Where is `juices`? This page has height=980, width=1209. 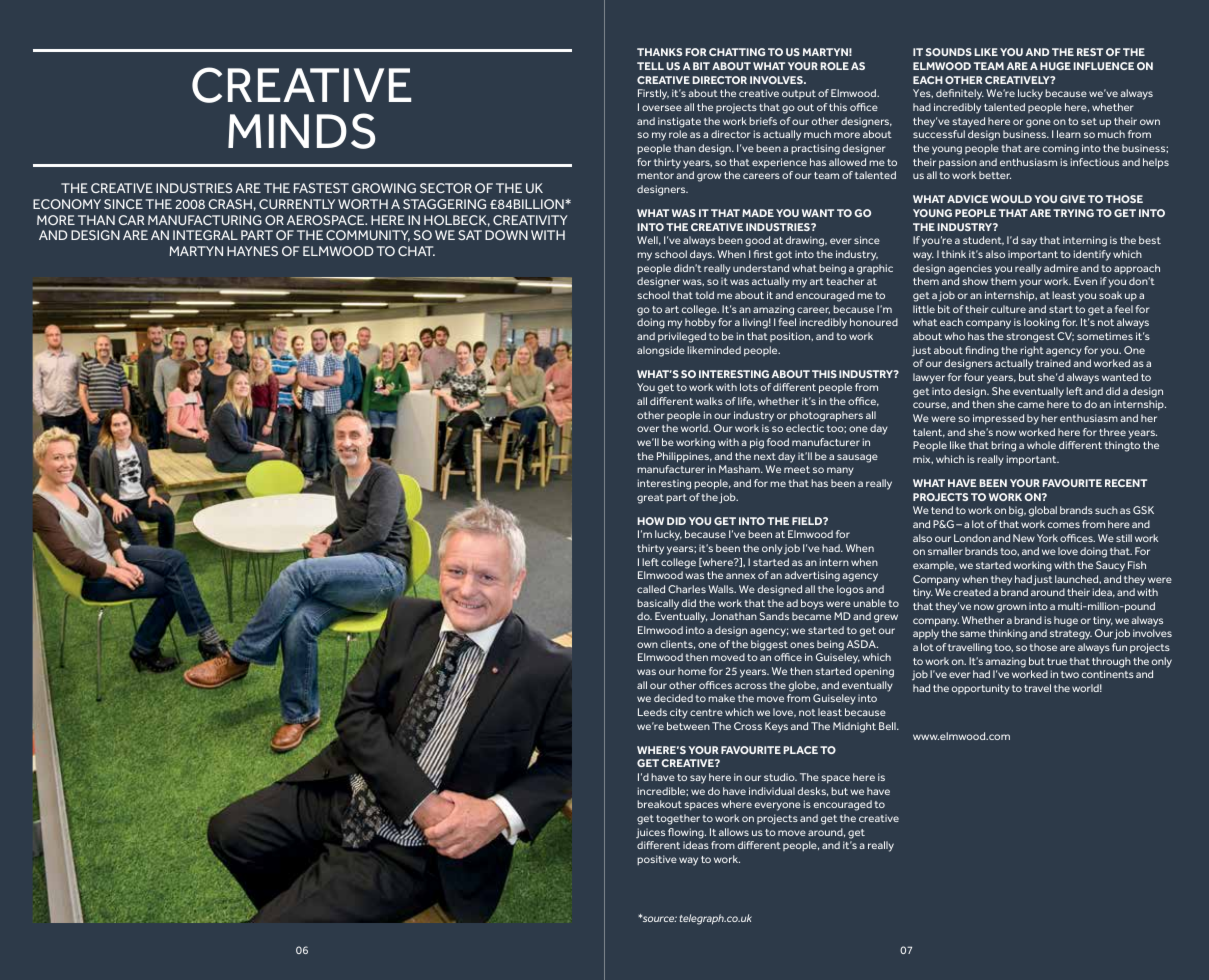 juices is located at coordinates (650, 833).
